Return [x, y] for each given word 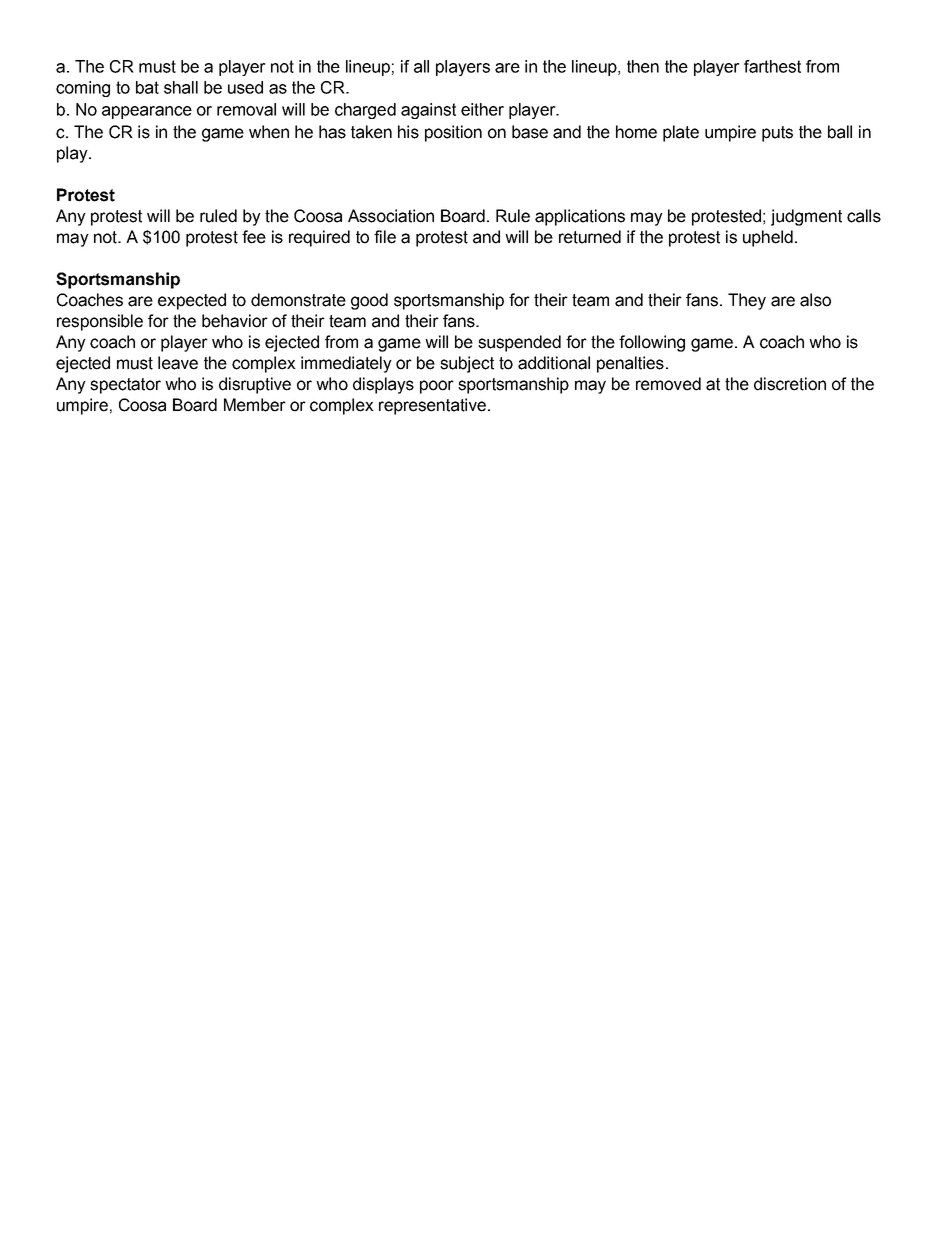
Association [391, 216]
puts [777, 134]
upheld [768, 238]
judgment [806, 217]
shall [181, 87]
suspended [519, 343]
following [652, 343]
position [453, 133]
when [269, 132]
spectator [125, 386]
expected [192, 301]
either [482, 109]
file [385, 237]
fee [254, 237]
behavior [235, 321]
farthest [772, 66]
